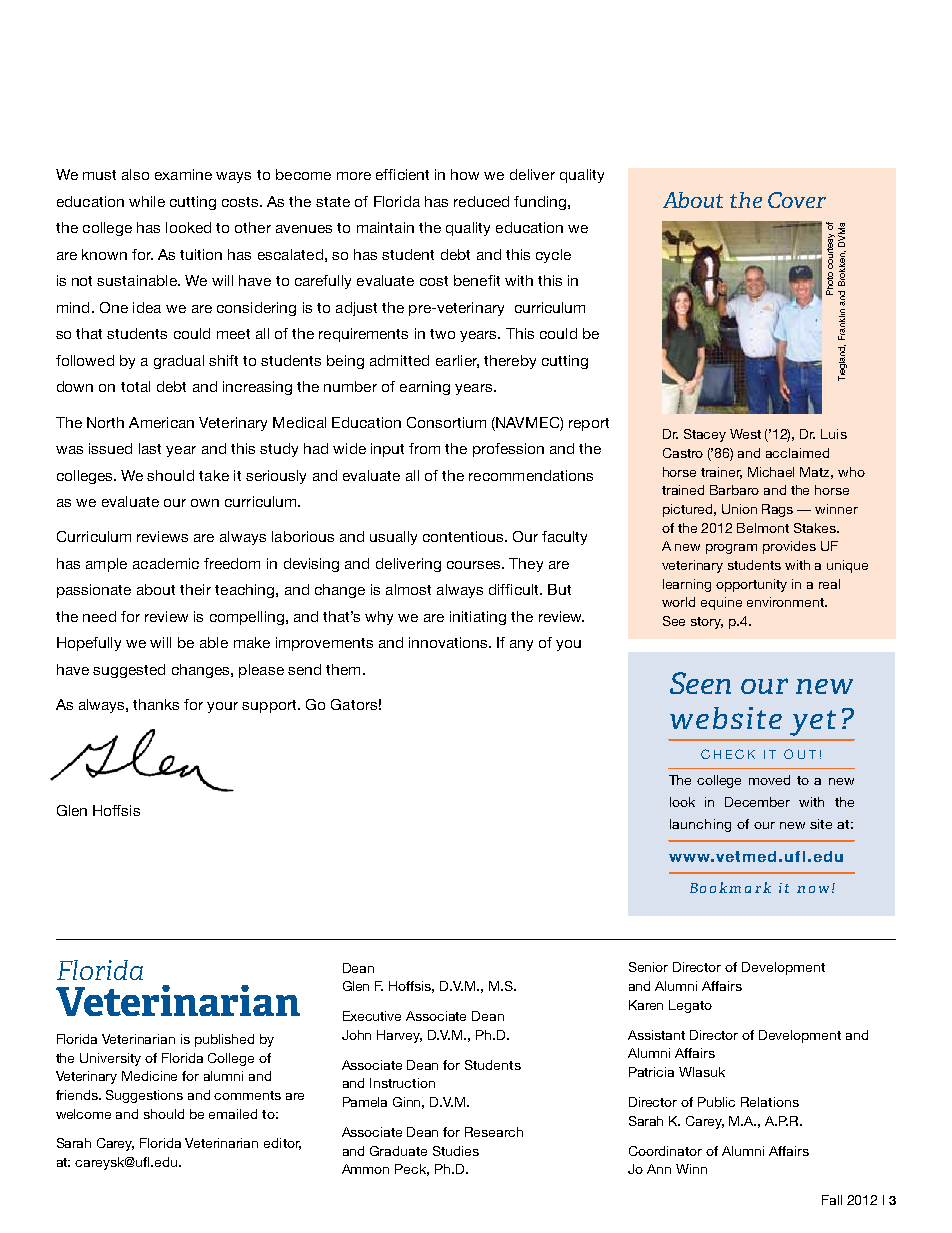 The image size is (952, 1233). What do you see at coordinates (751, 585) in the screenshot?
I see `opportunity` at bounding box center [751, 585].
